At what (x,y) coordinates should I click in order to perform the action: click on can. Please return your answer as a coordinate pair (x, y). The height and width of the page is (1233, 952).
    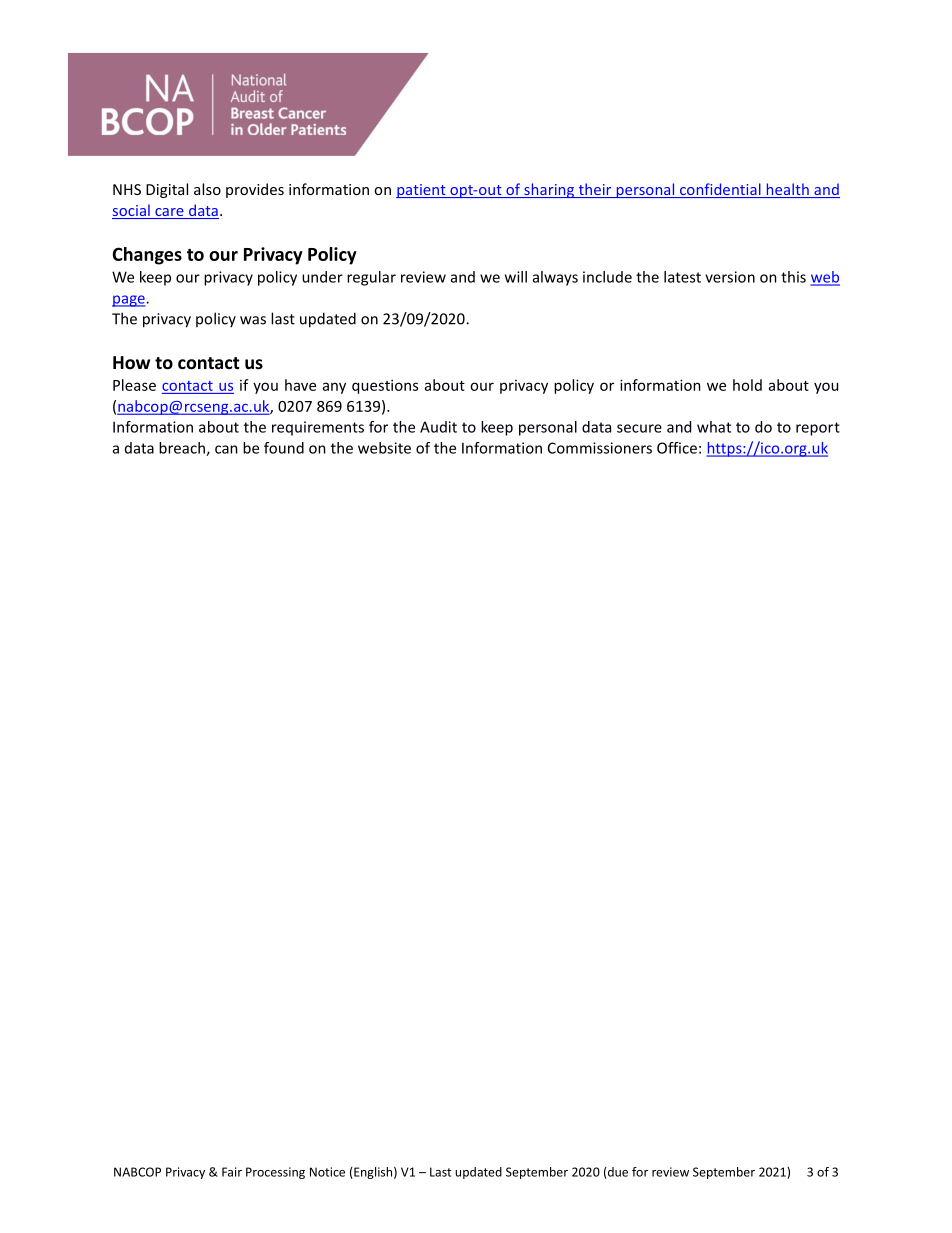
    Looking at the image, I should click on (226, 449).
